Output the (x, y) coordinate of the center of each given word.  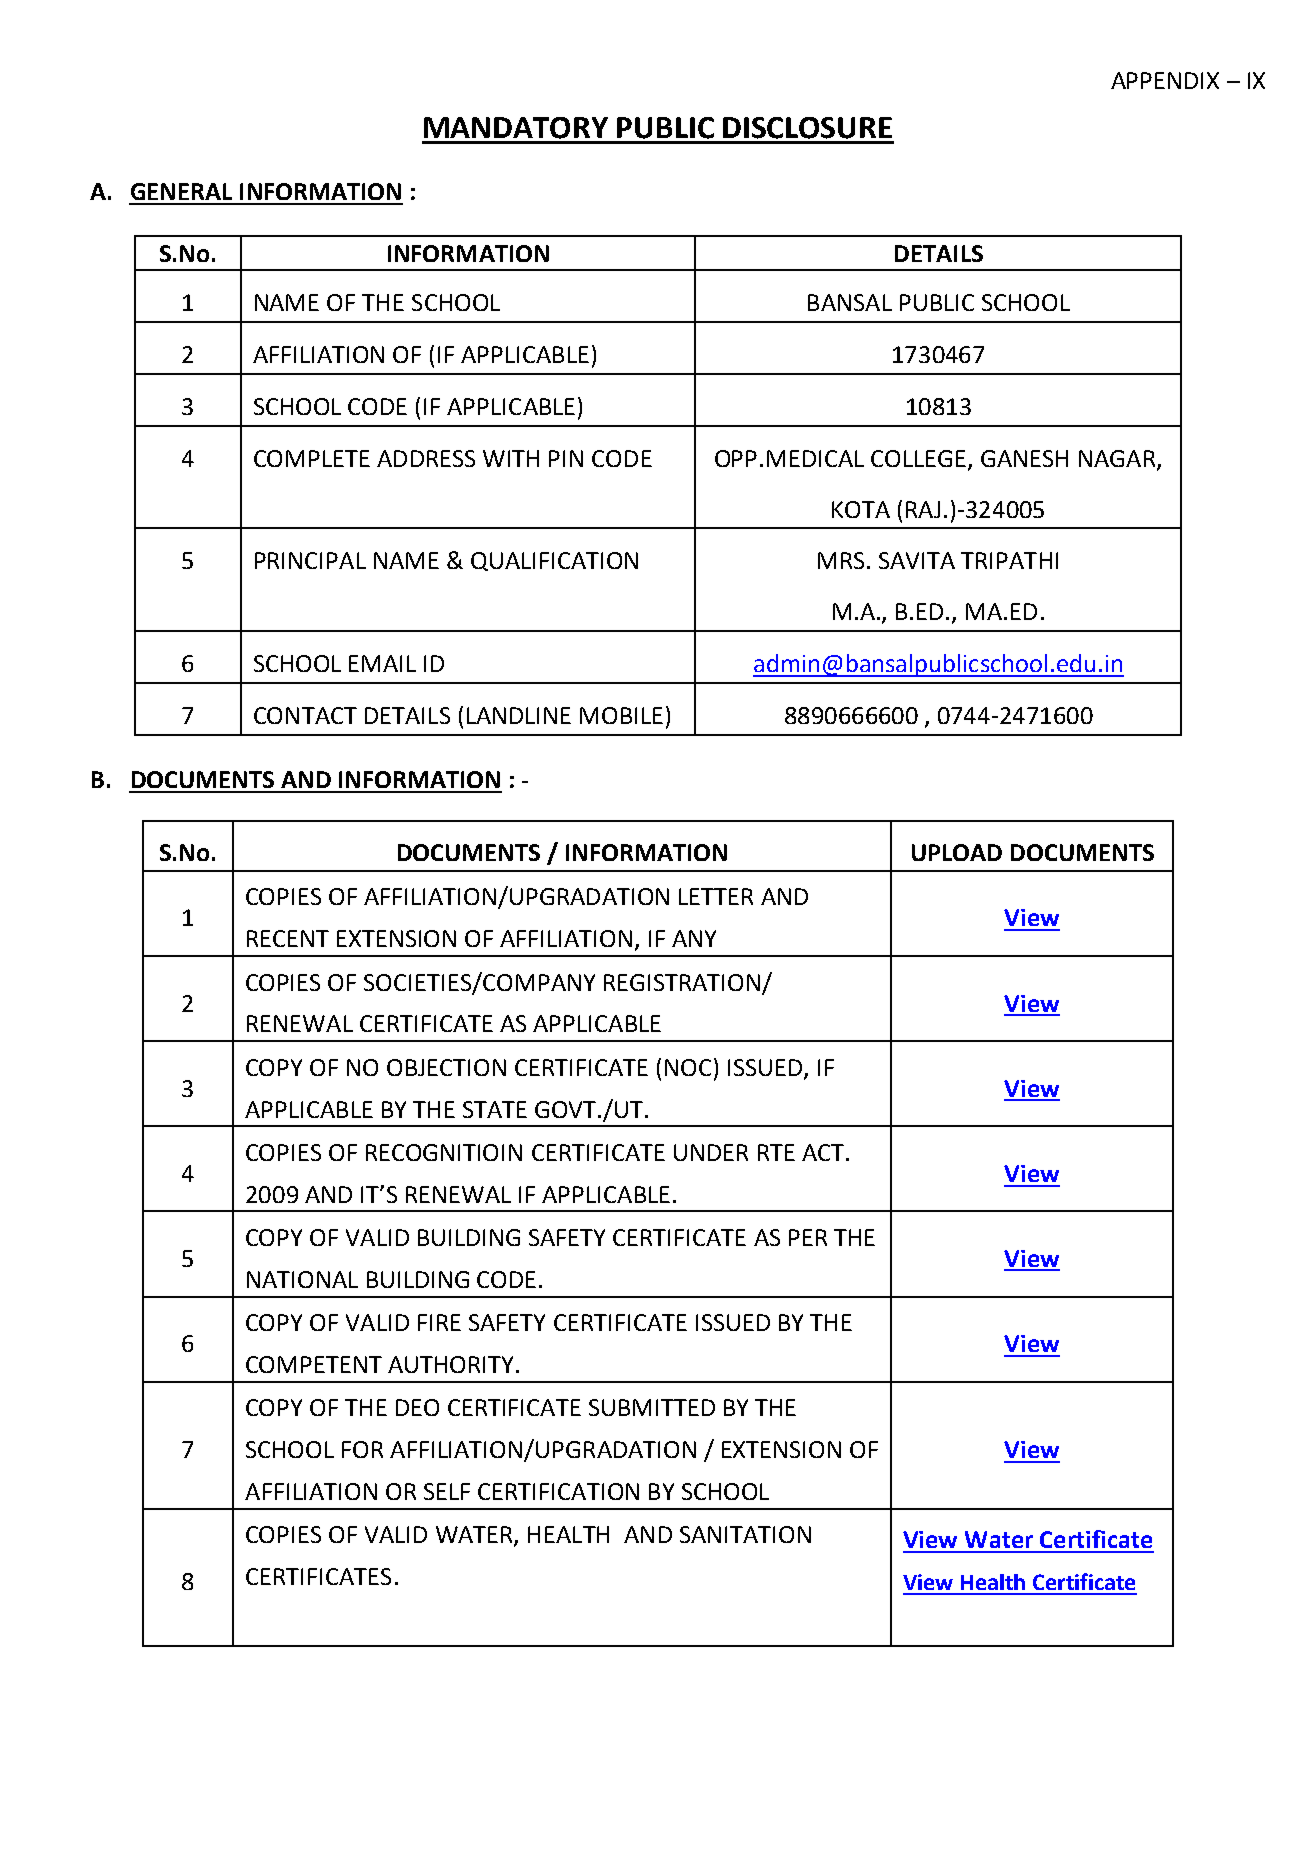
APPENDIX (1165, 80)
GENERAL (181, 191)
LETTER (716, 896)
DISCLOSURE (807, 128)
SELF (447, 1491)
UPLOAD (957, 852)
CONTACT (305, 715)
